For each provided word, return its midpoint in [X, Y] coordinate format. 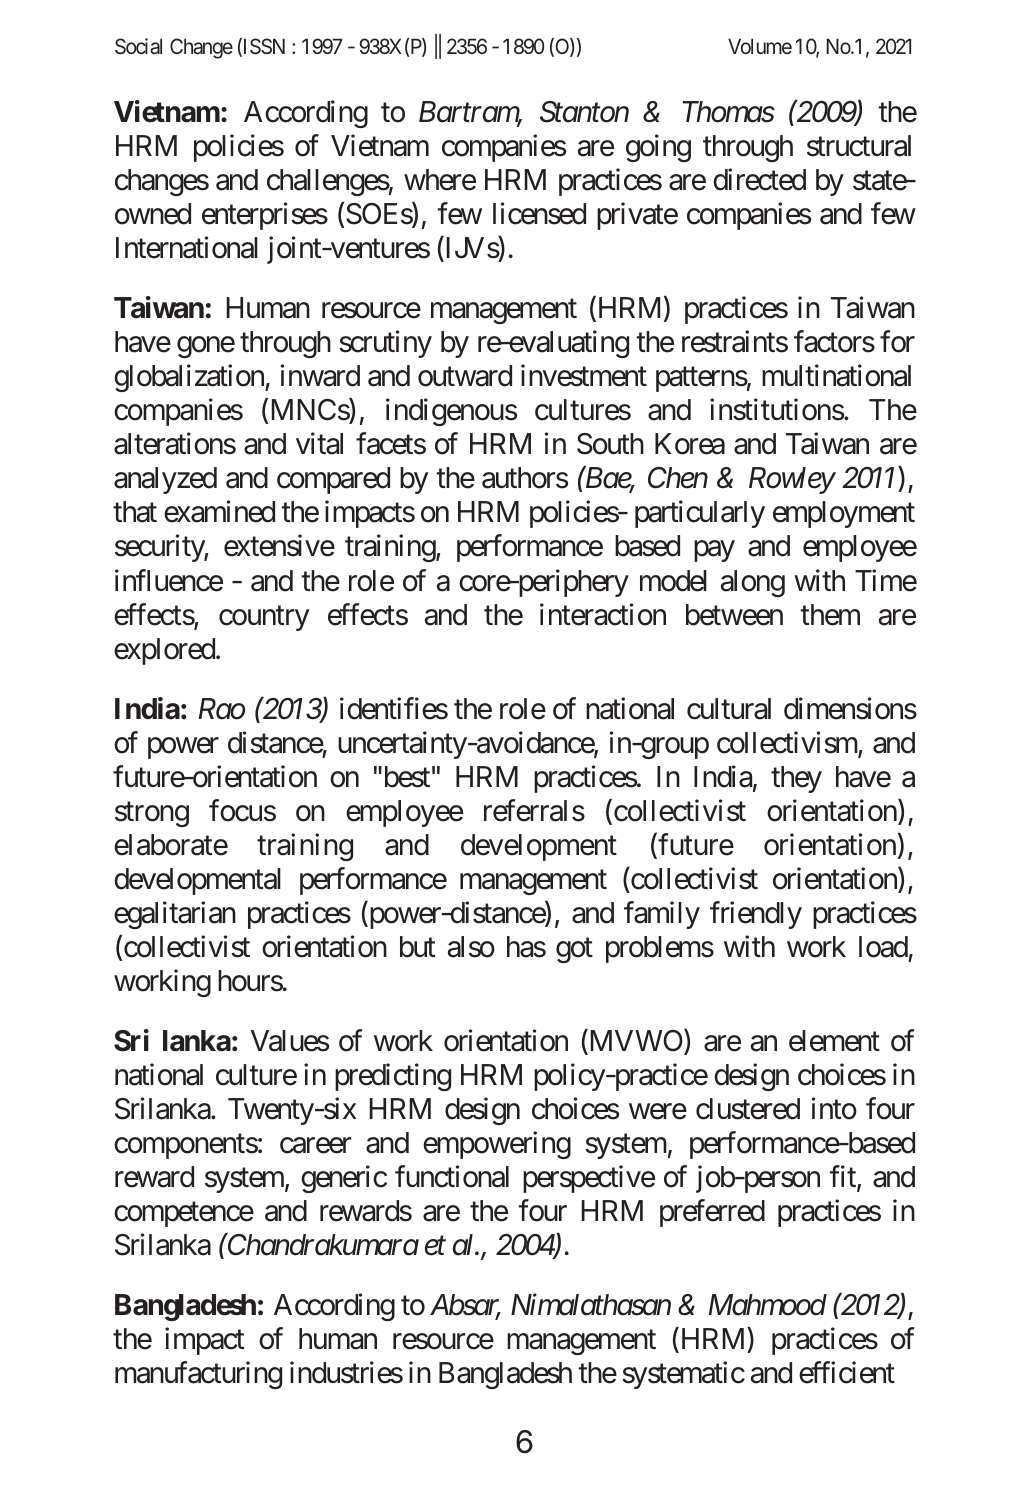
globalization [190, 378]
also [471, 947]
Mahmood [768, 1305]
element [834, 1041]
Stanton [584, 112]
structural [859, 146]
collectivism [788, 743]
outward [465, 376]
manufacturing [198, 1375]
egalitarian [175, 915]
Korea [690, 444]
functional [452, 1176]
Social [138, 46]
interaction [603, 614]
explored [164, 651]
